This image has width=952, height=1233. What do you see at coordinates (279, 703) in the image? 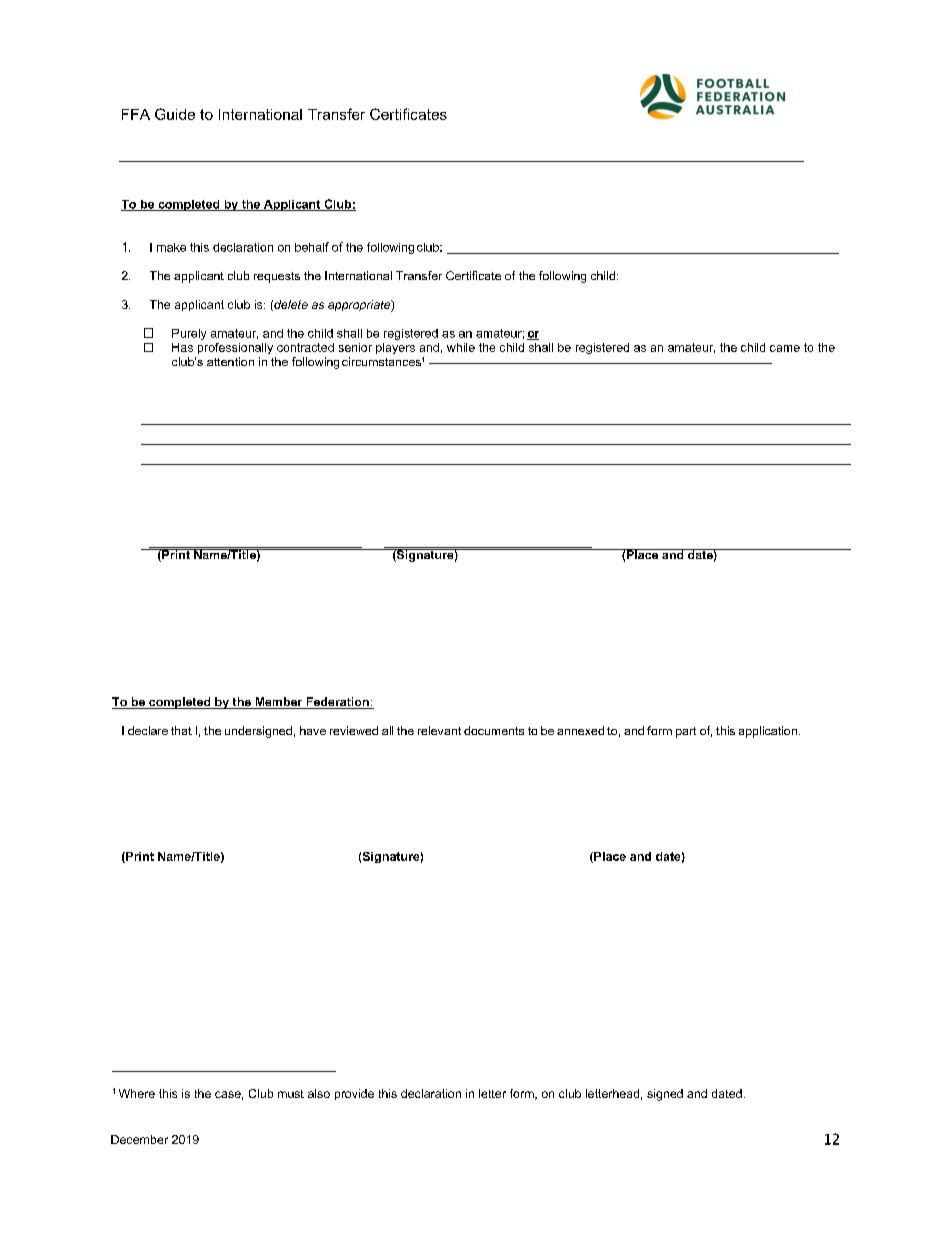
I see `Member` at bounding box center [279, 703].
